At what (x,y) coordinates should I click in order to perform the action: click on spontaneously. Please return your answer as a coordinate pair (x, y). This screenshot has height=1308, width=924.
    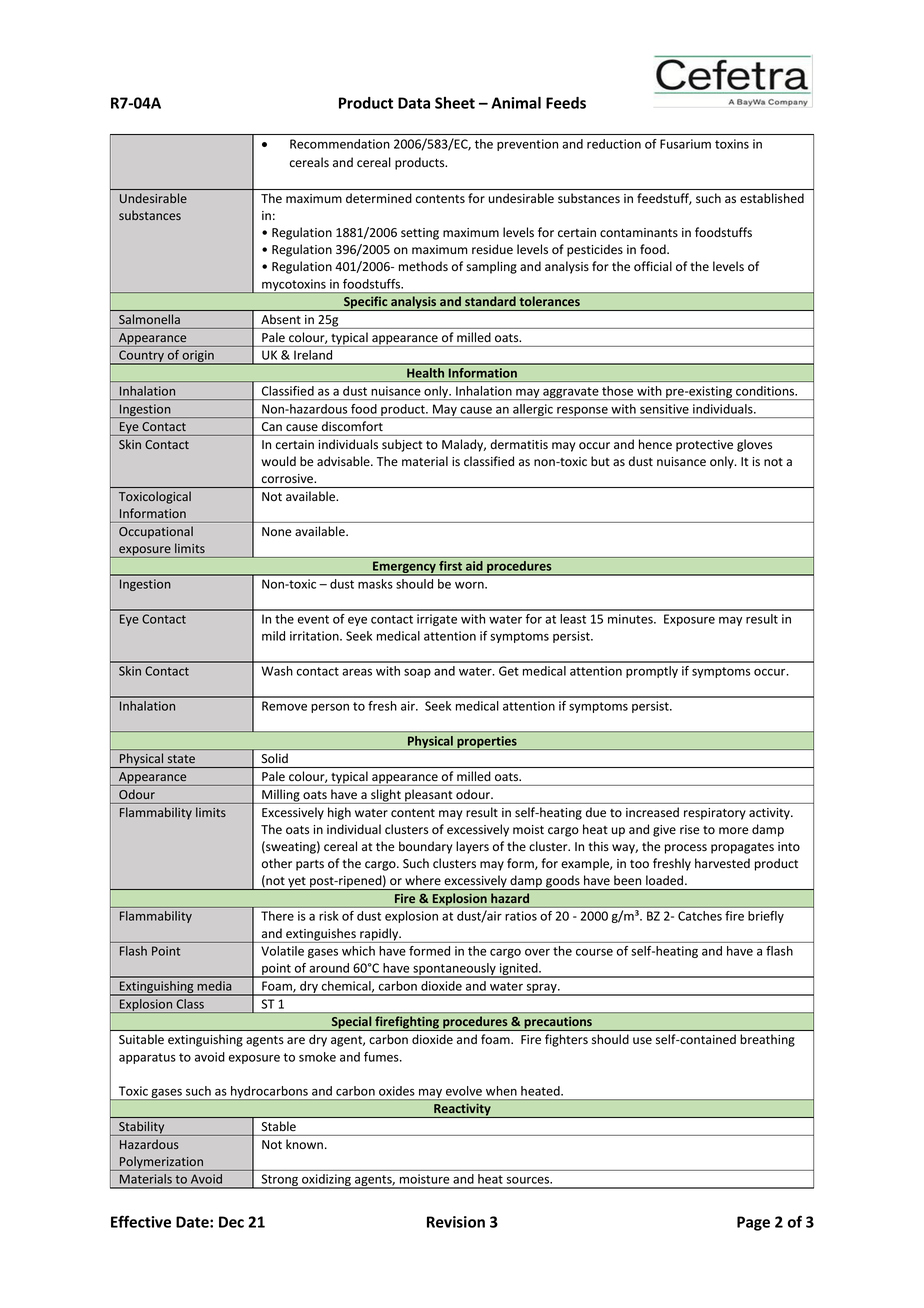
    Looking at the image, I should click on (454, 970).
